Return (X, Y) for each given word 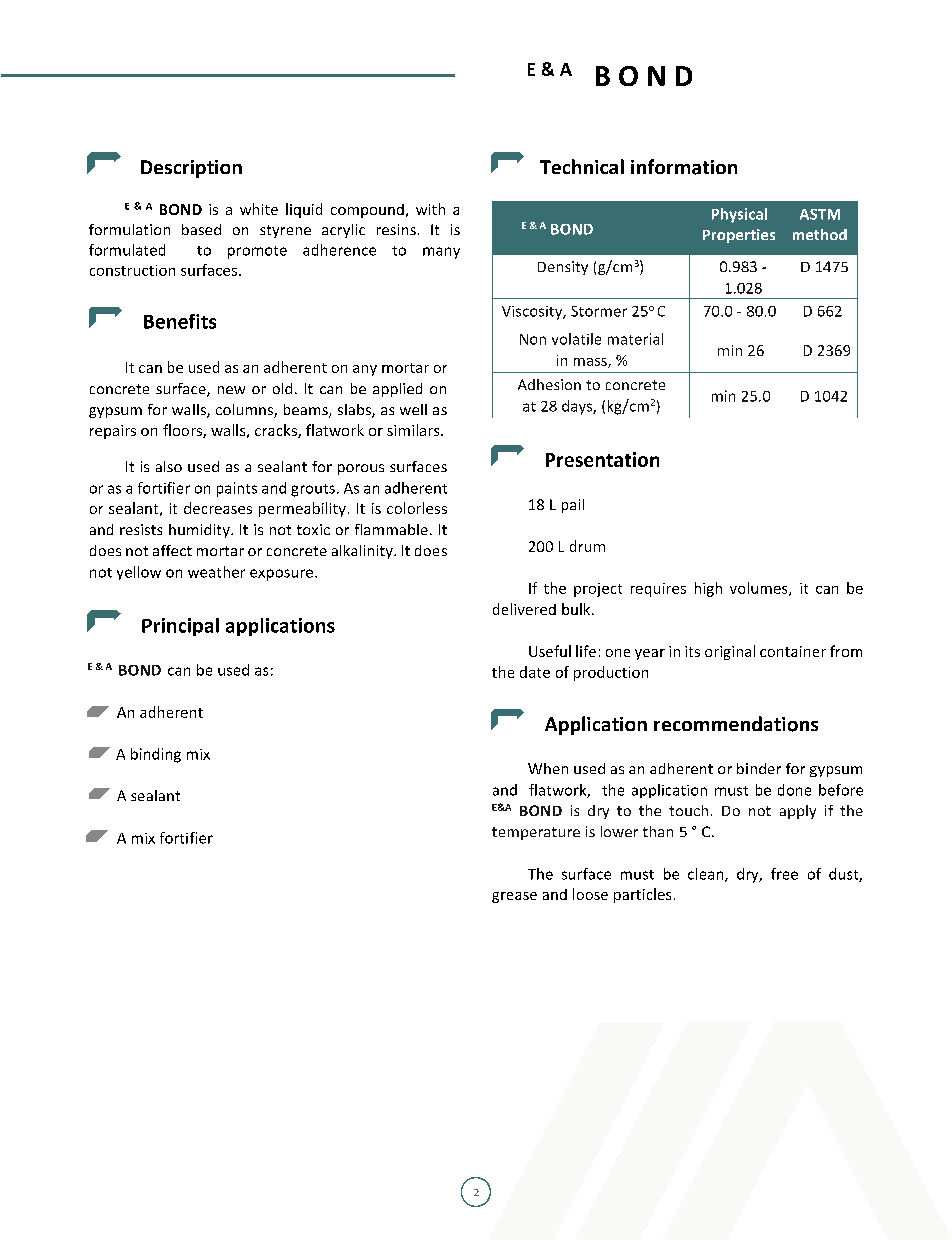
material (635, 339)
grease (514, 897)
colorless (417, 508)
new (231, 390)
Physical (739, 215)
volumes (760, 589)
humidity (200, 531)
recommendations (736, 724)
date (535, 672)
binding (156, 755)
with (430, 209)
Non (533, 339)
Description (191, 169)
